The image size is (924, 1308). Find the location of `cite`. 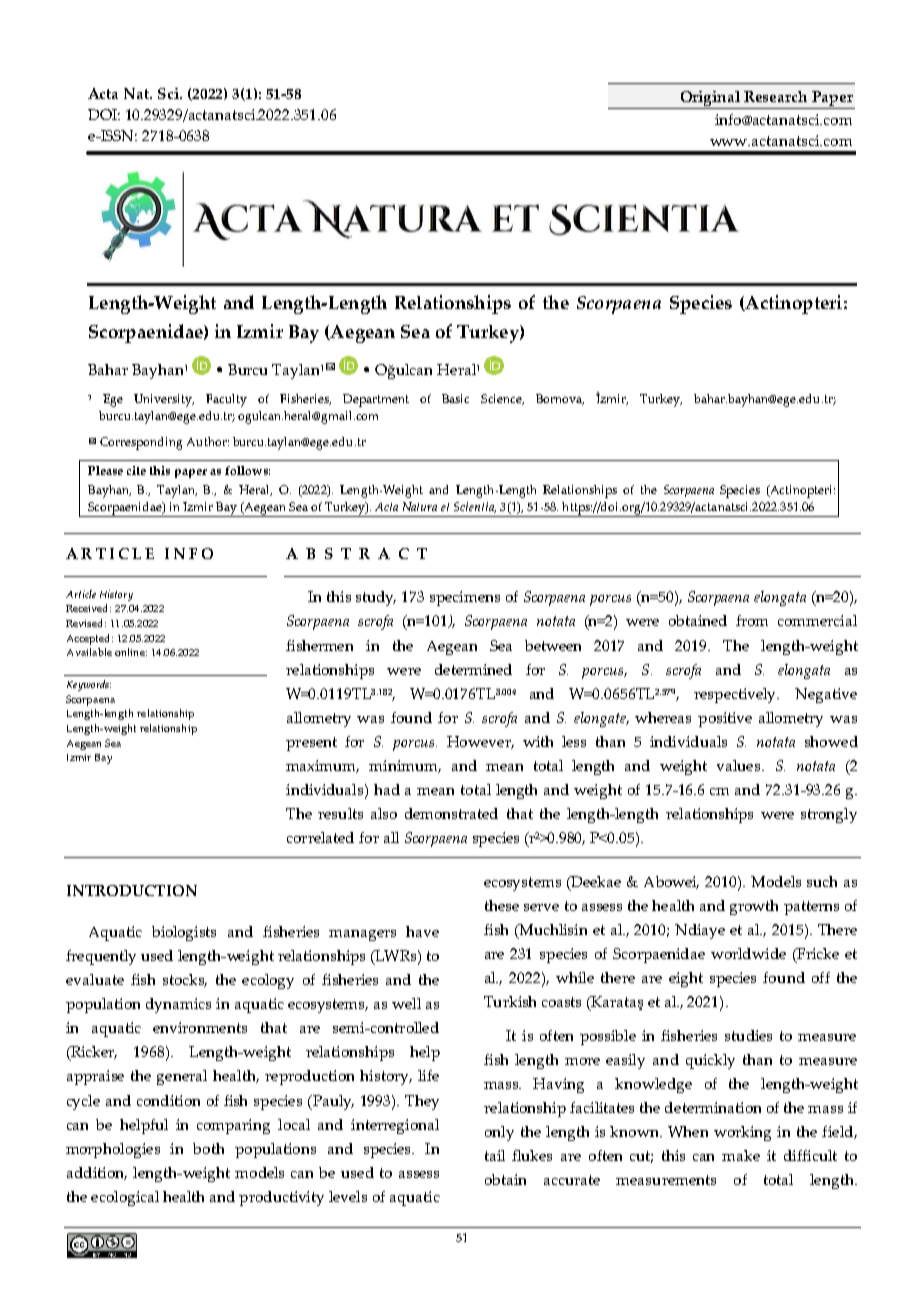

cite is located at coordinates (136, 470).
